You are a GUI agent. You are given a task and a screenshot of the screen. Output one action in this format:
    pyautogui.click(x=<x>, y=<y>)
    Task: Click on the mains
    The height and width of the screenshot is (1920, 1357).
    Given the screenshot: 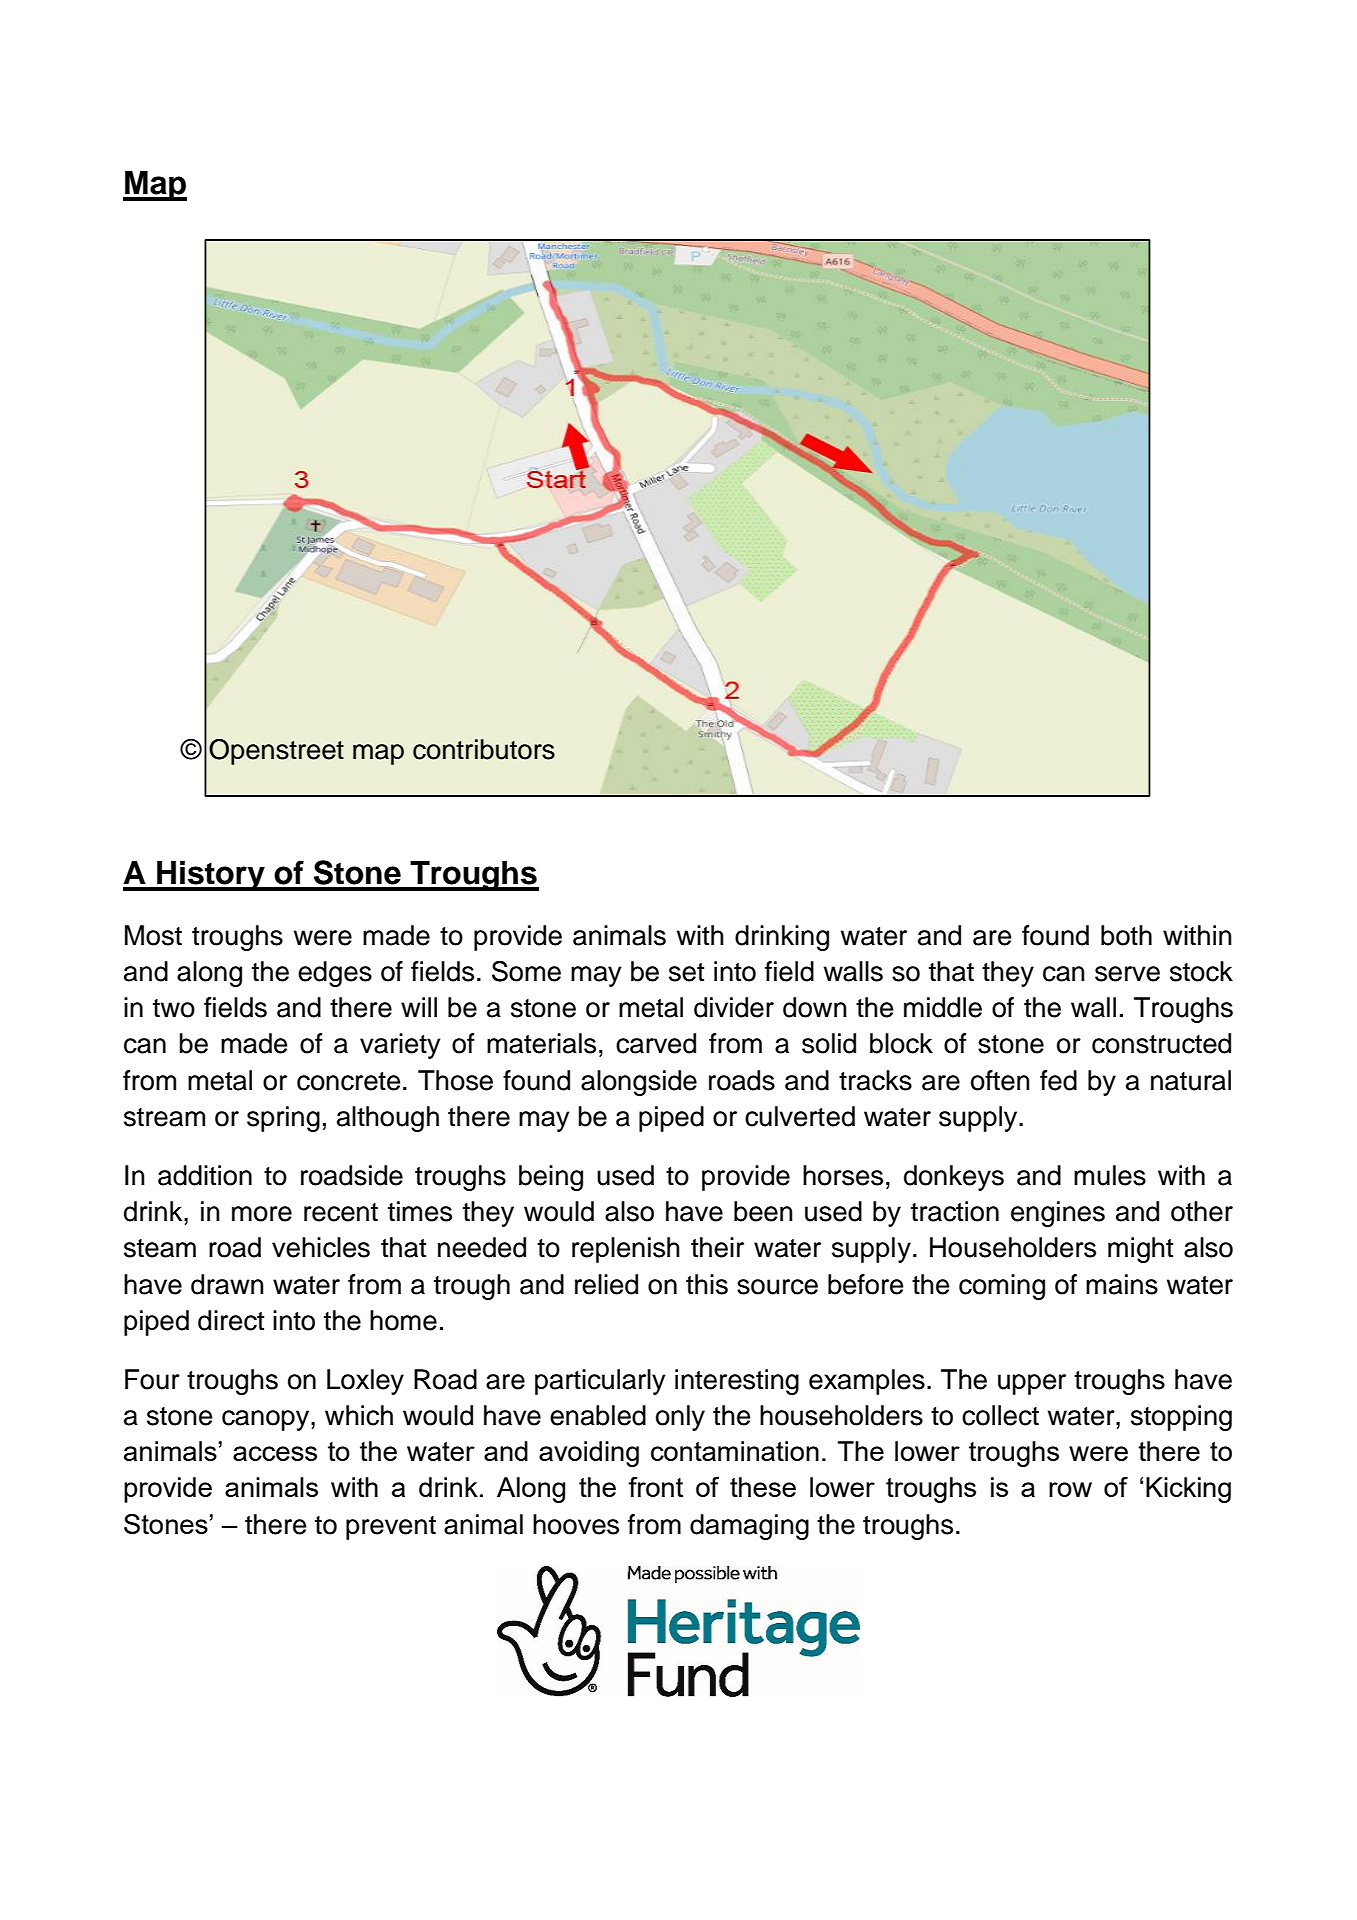 What is the action you would take?
    pyautogui.click(x=1122, y=1284)
